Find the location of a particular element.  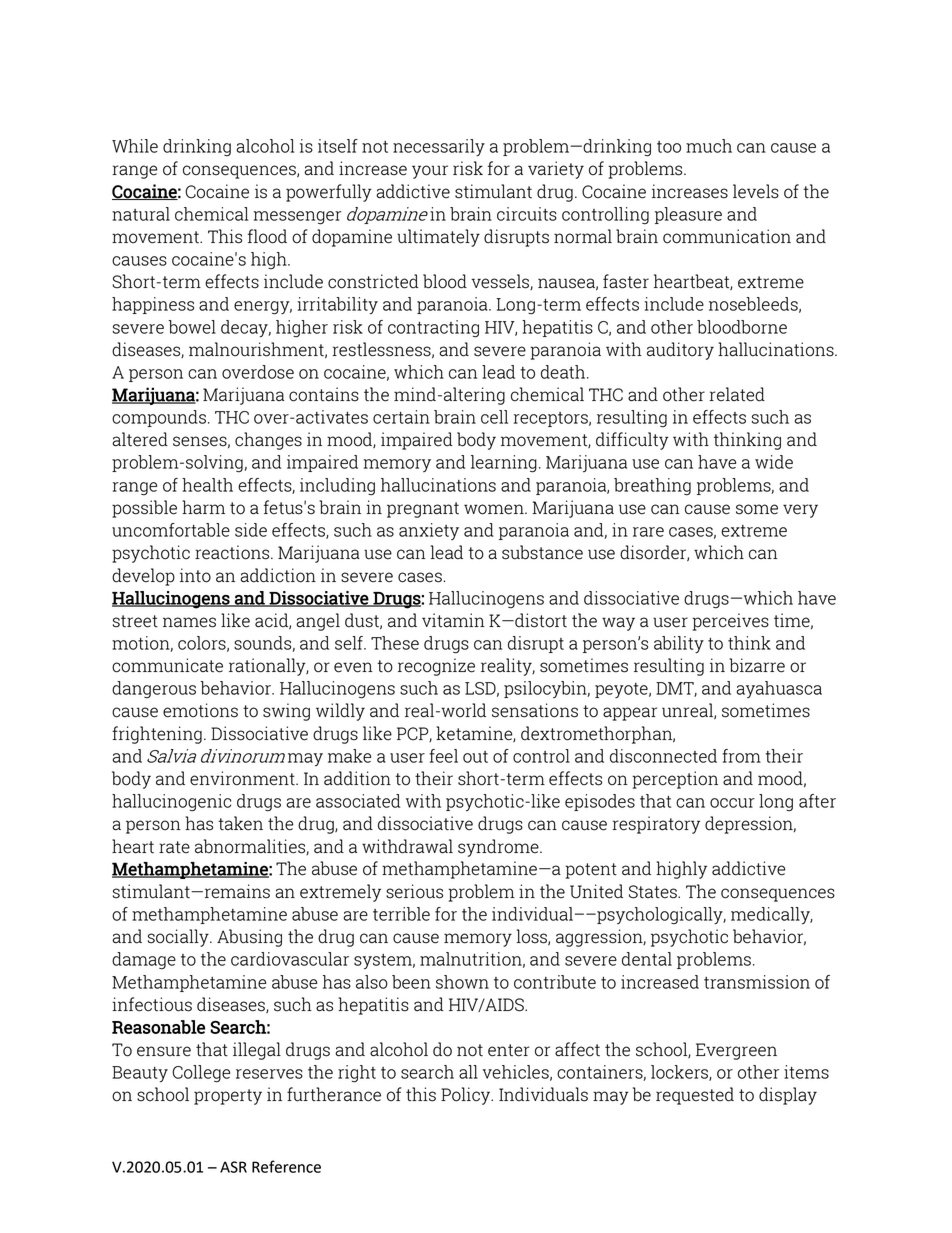

ASR is located at coordinates (233, 1167).
